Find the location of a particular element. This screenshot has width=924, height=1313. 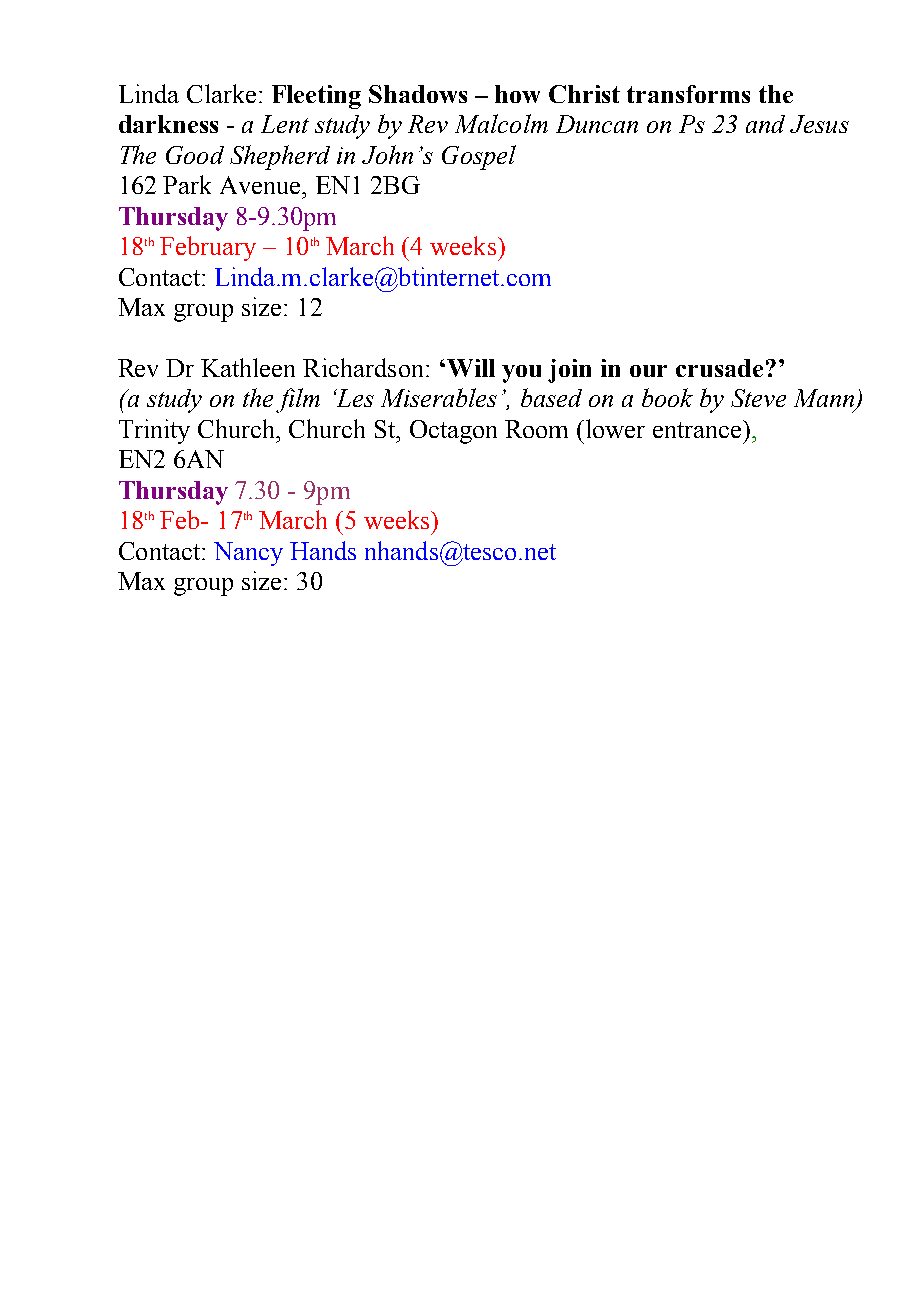

Will is located at coordinates (471, 368).
